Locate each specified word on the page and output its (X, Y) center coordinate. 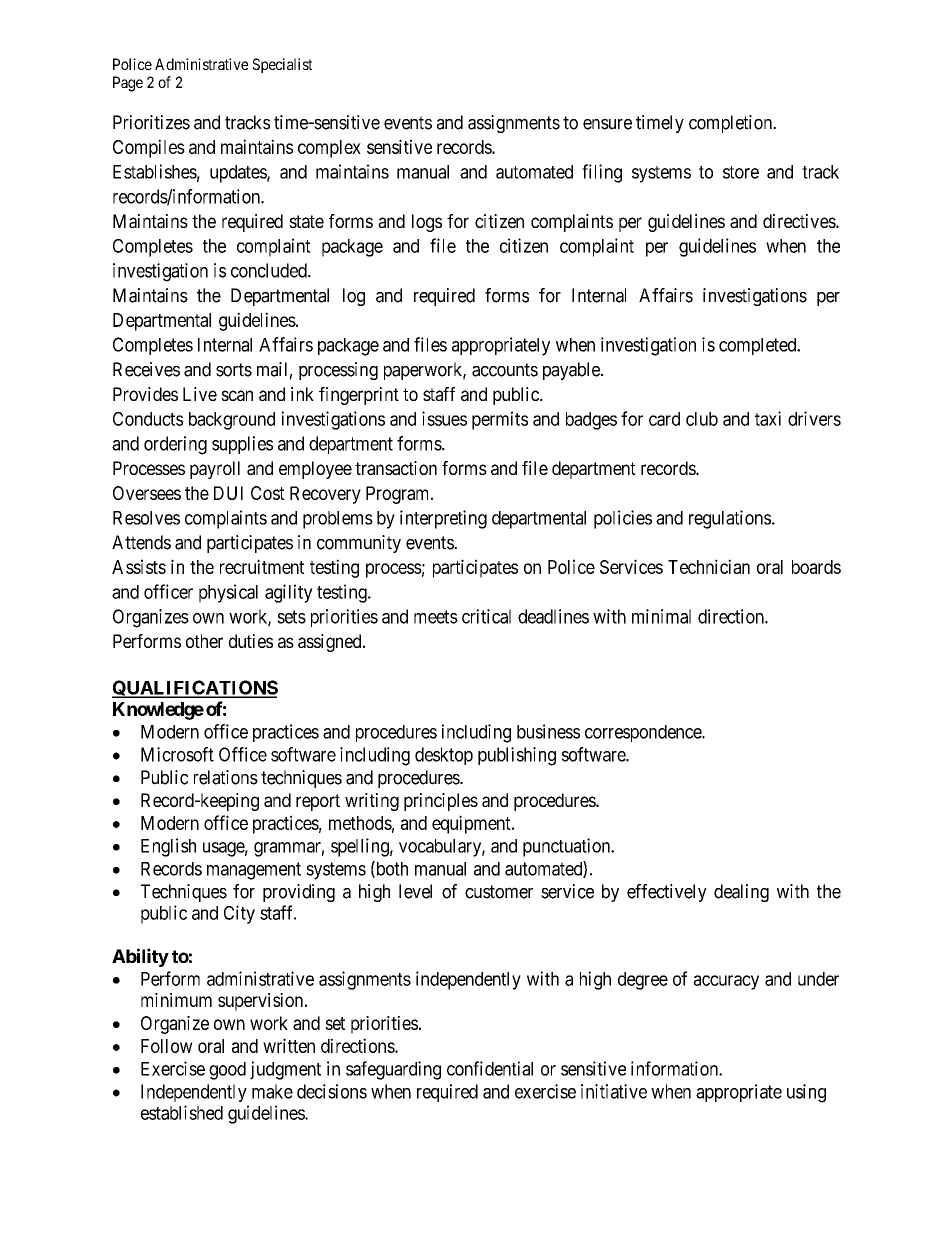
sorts (234, 370)
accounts (505, 370)
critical (486, 616)
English (168, 847)
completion (732, 124)
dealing (741, 893)
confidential (490, 1068)
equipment (472, 824)
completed (759, 346)
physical (228, 593)
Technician (709, 566)
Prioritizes (151, 122)
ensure (607, 124)
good (227, 1071)
